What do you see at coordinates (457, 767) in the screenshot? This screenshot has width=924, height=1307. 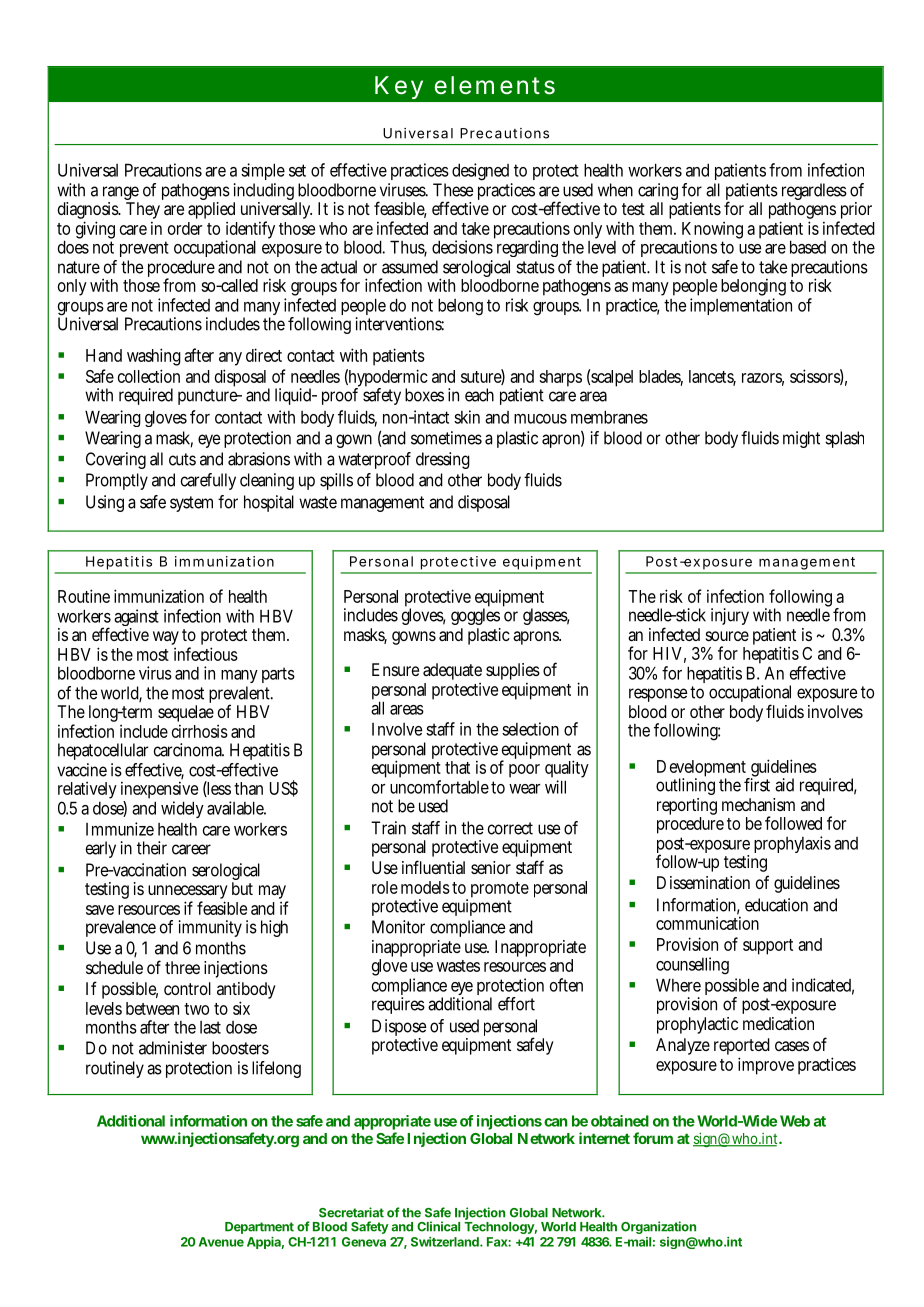 I see `that` at bounding box center [457, 767].
